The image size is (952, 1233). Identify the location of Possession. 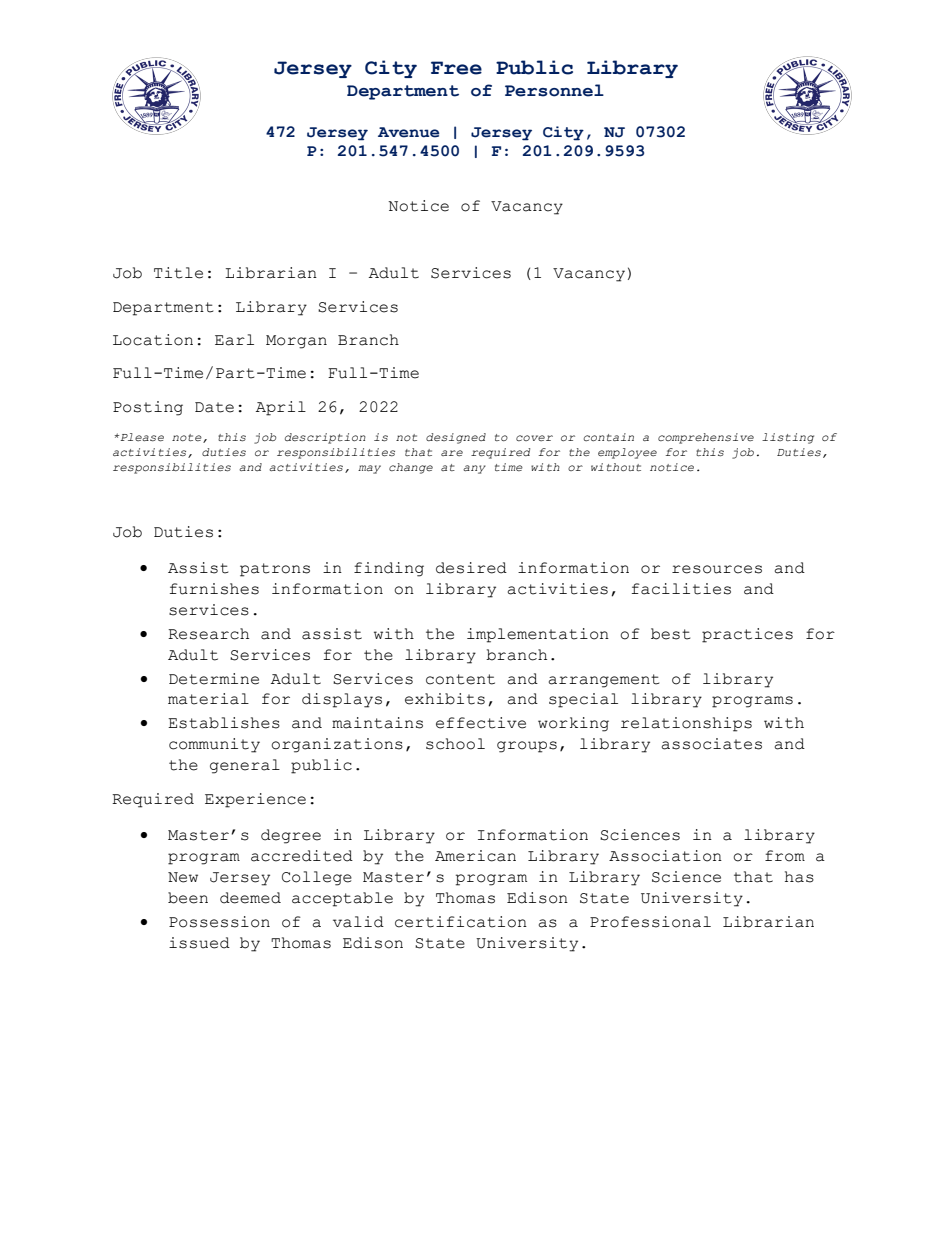
(219, 922).
